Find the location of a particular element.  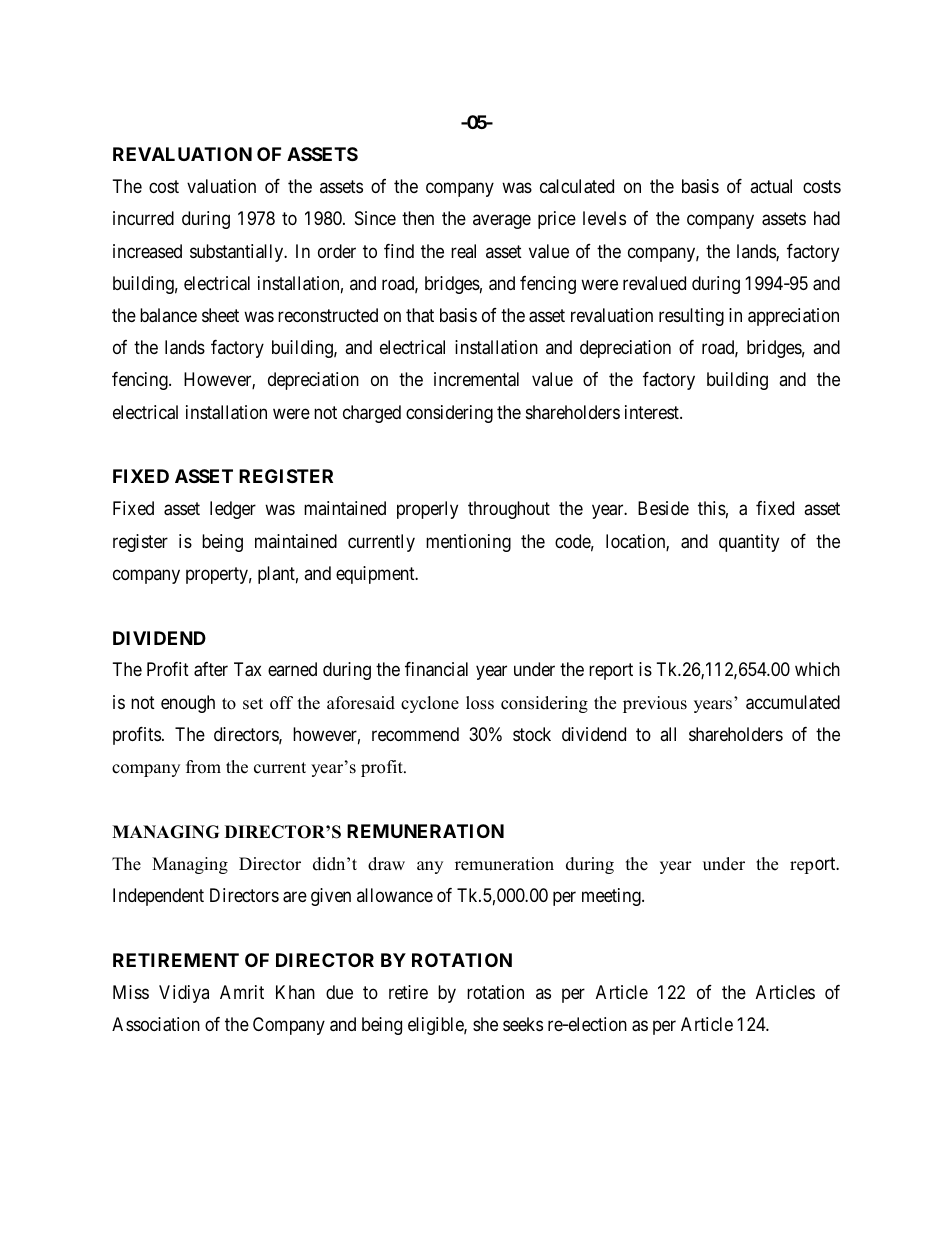

mentioning is located at coordinates (468, 543).
